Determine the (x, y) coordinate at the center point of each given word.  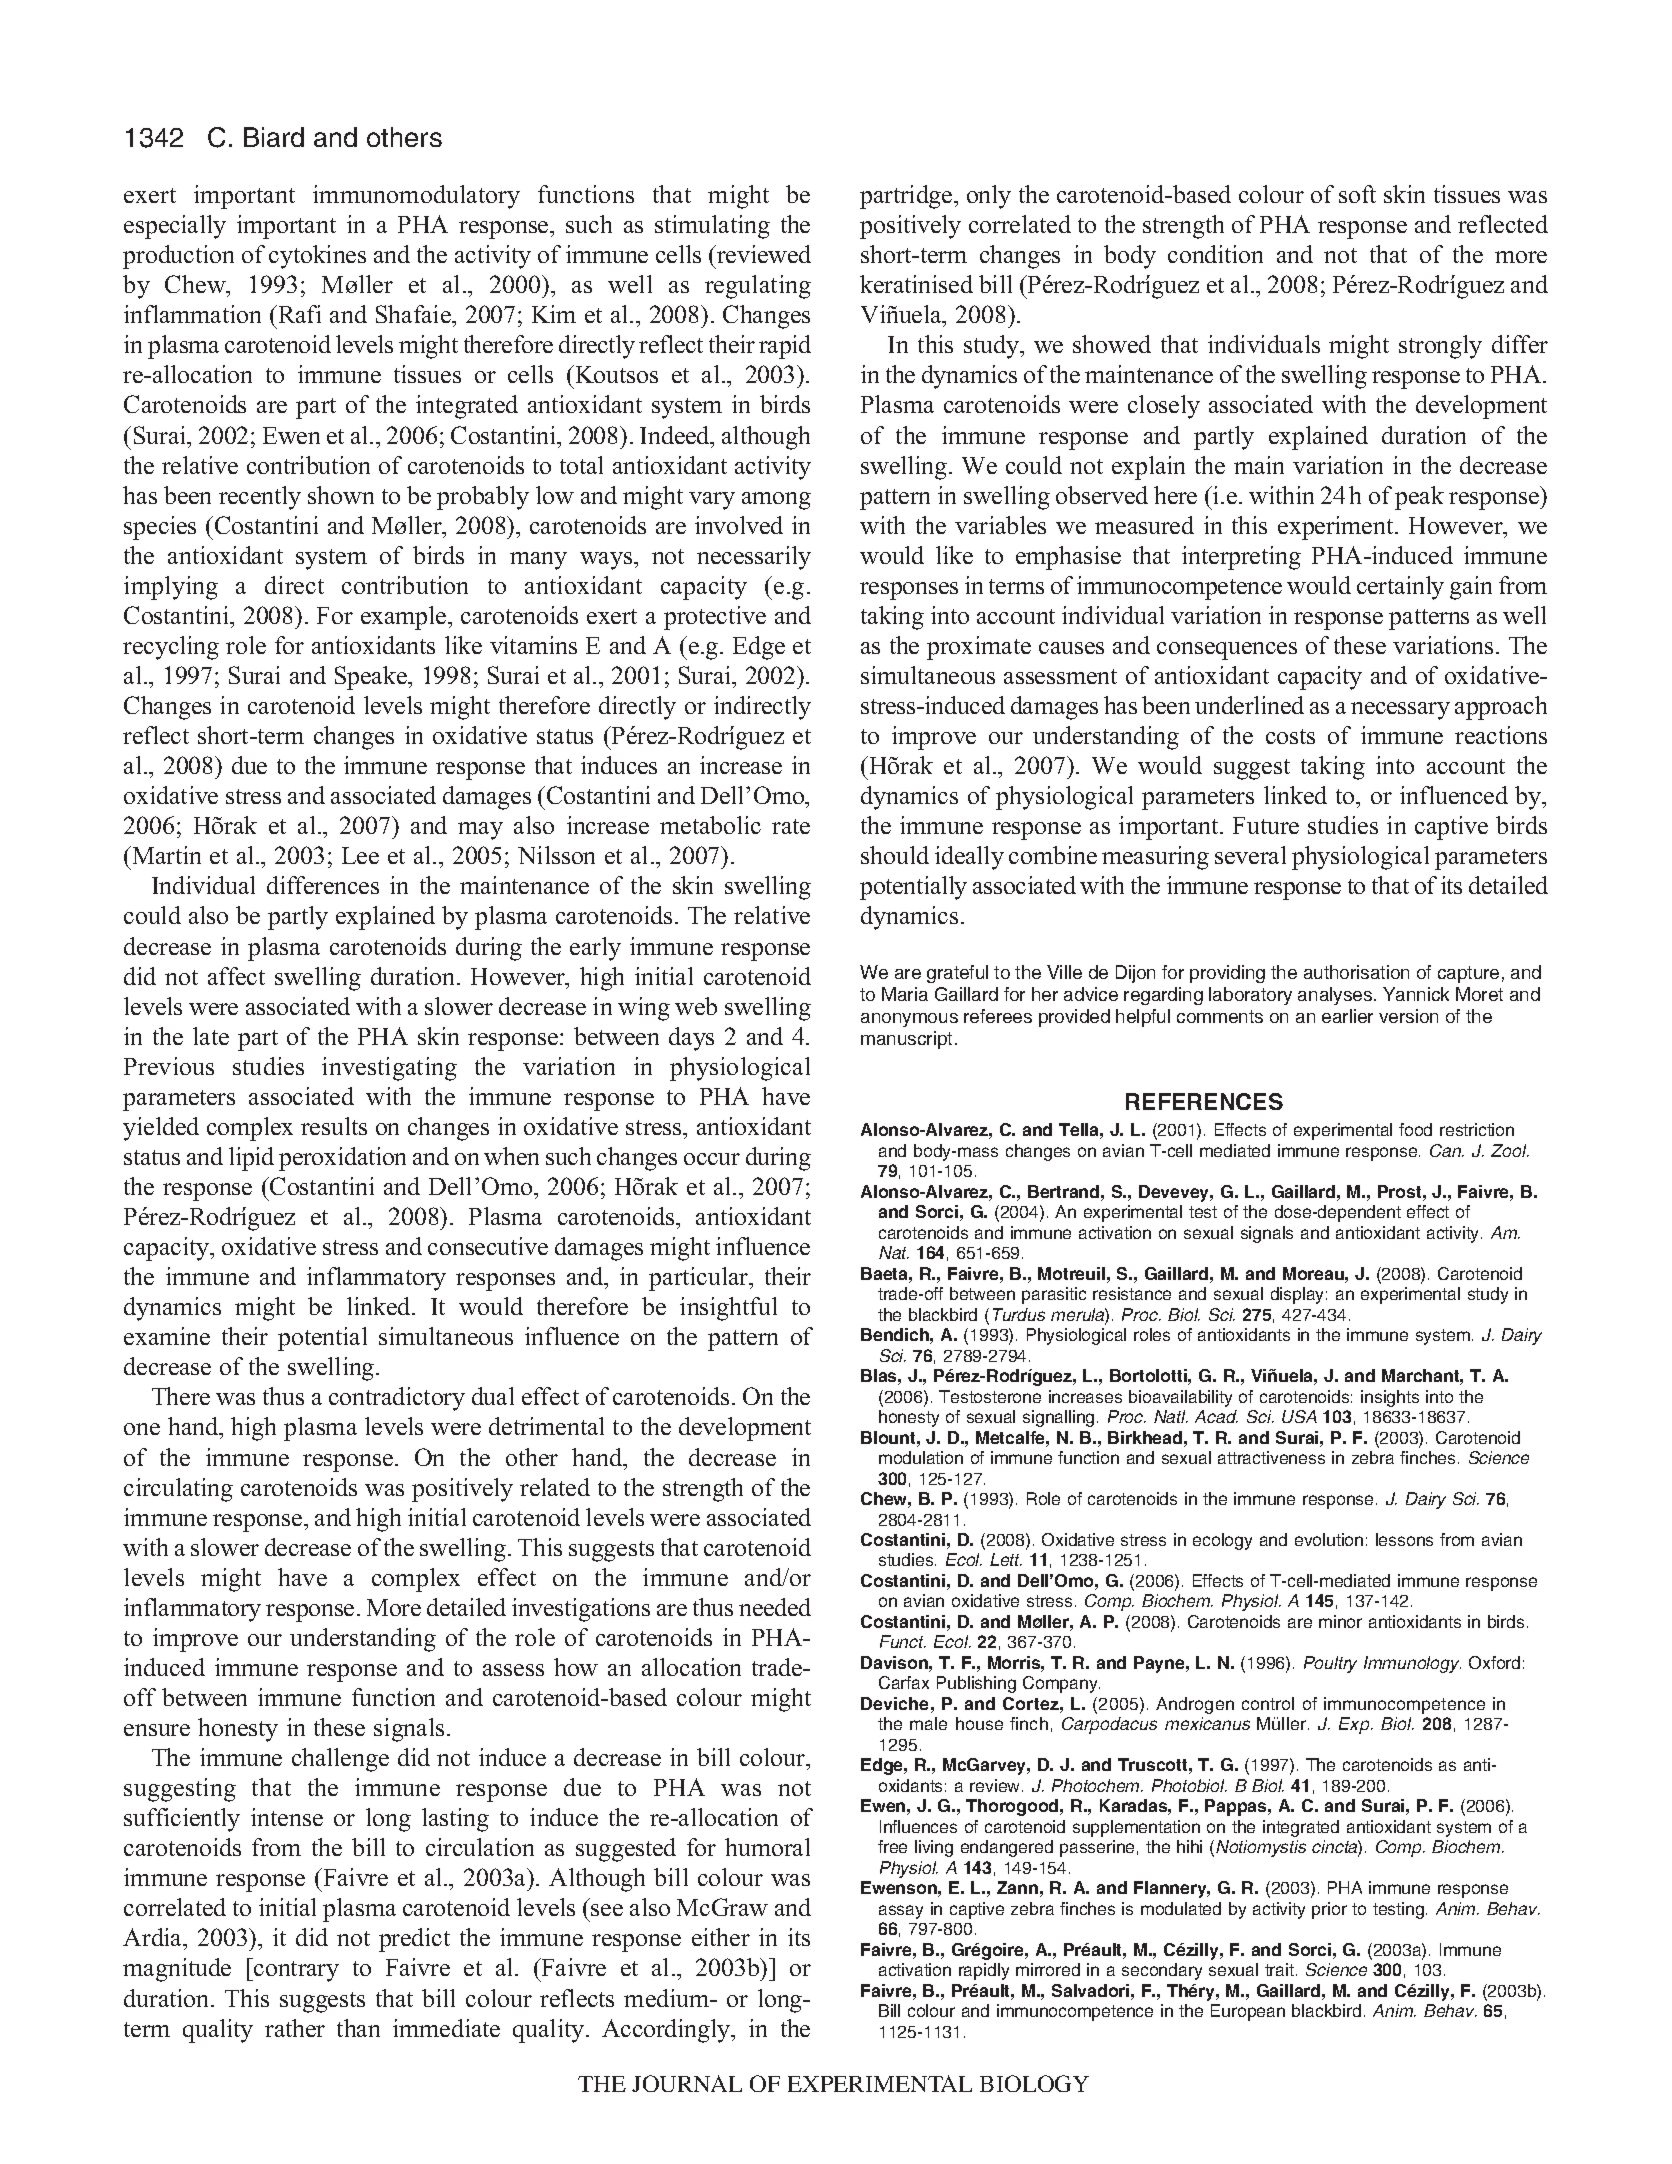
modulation (921, 1457)
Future (1266, 825)
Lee (360, 855)
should (895, 855)
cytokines (317, 257)
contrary (295, 1971)
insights (1390, 1398)
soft (1357, 194)
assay (901, 1912)
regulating (758, 287)
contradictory (397, 1399)
